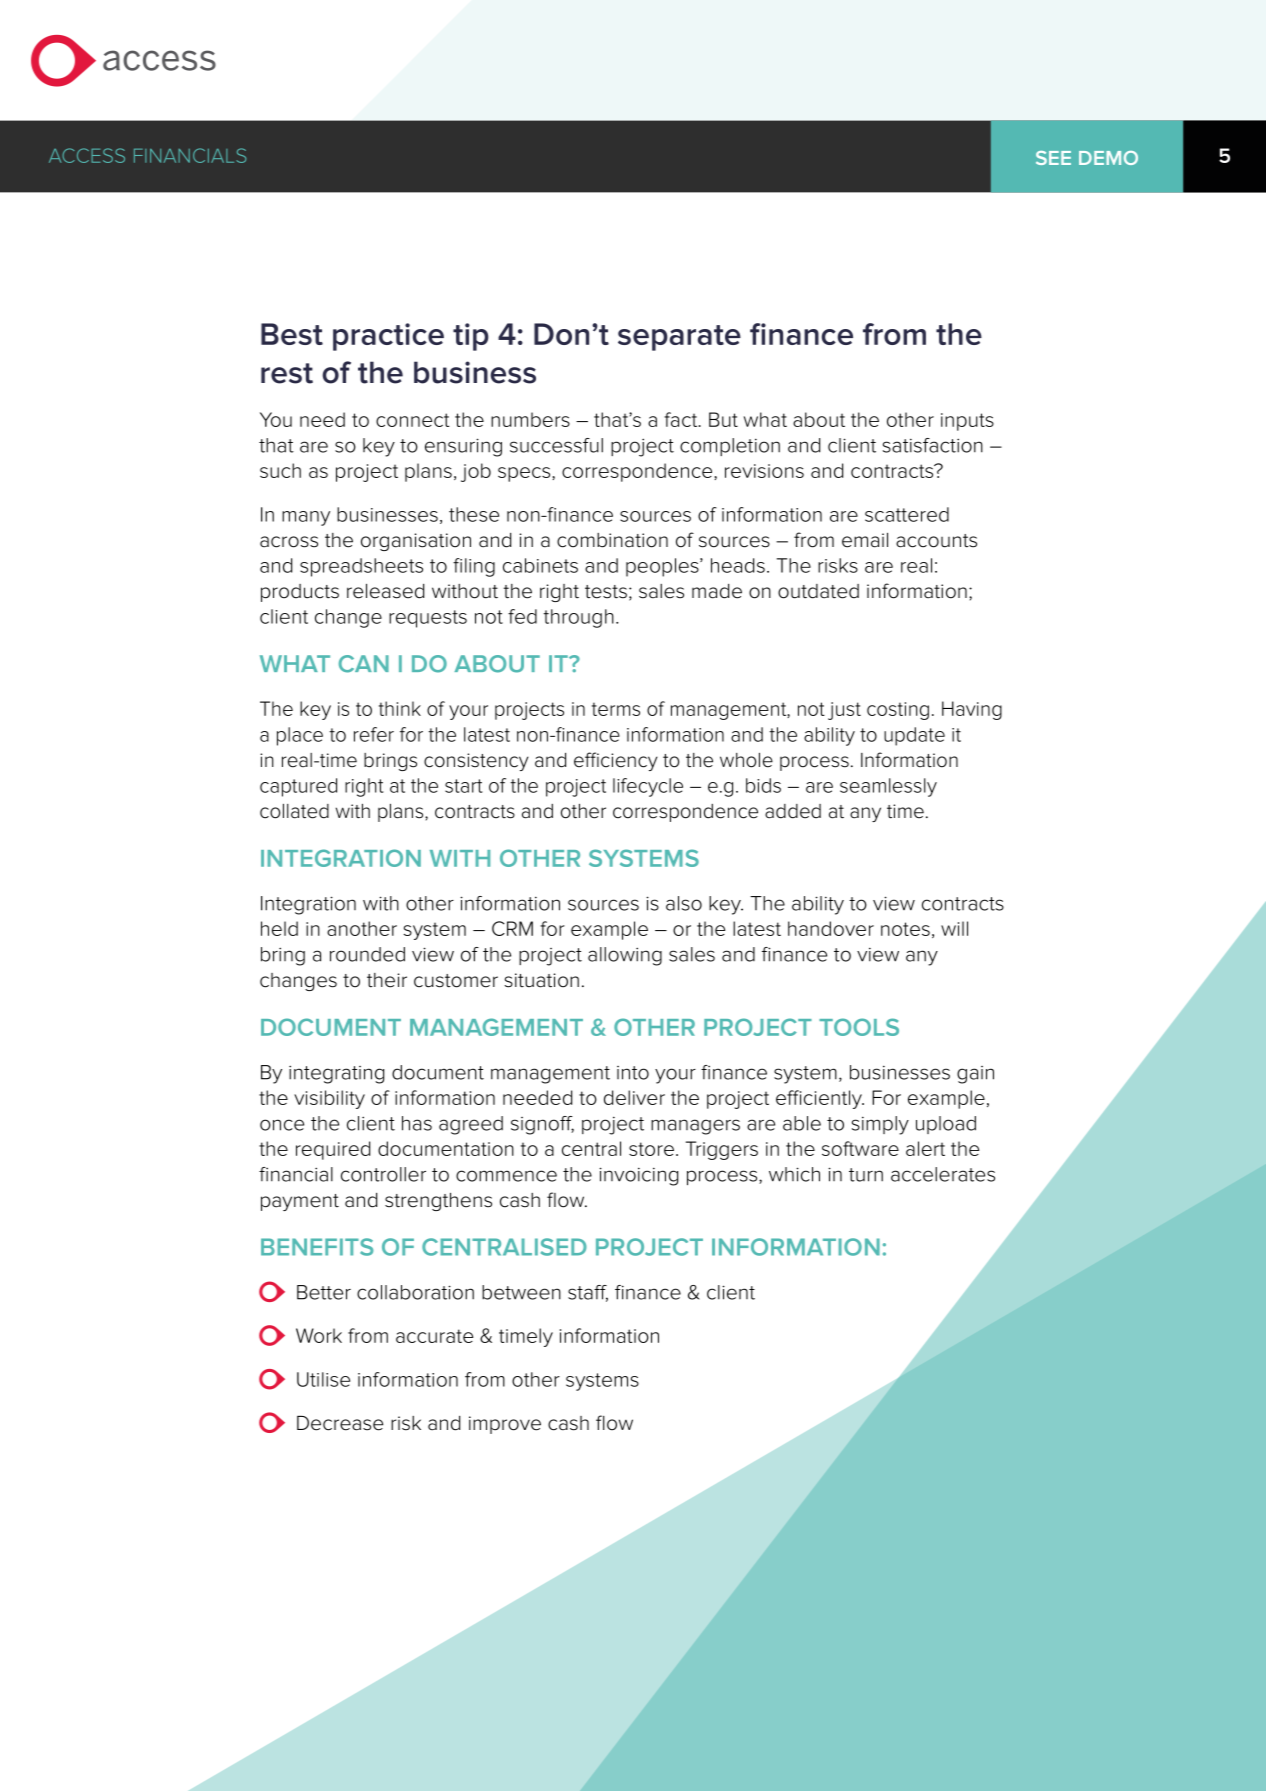 The height and width of the screenshot is (1791, 1266). Describe the element at coordinates (943, 1174) in the screenshot. I see `accelerates` at that location.
